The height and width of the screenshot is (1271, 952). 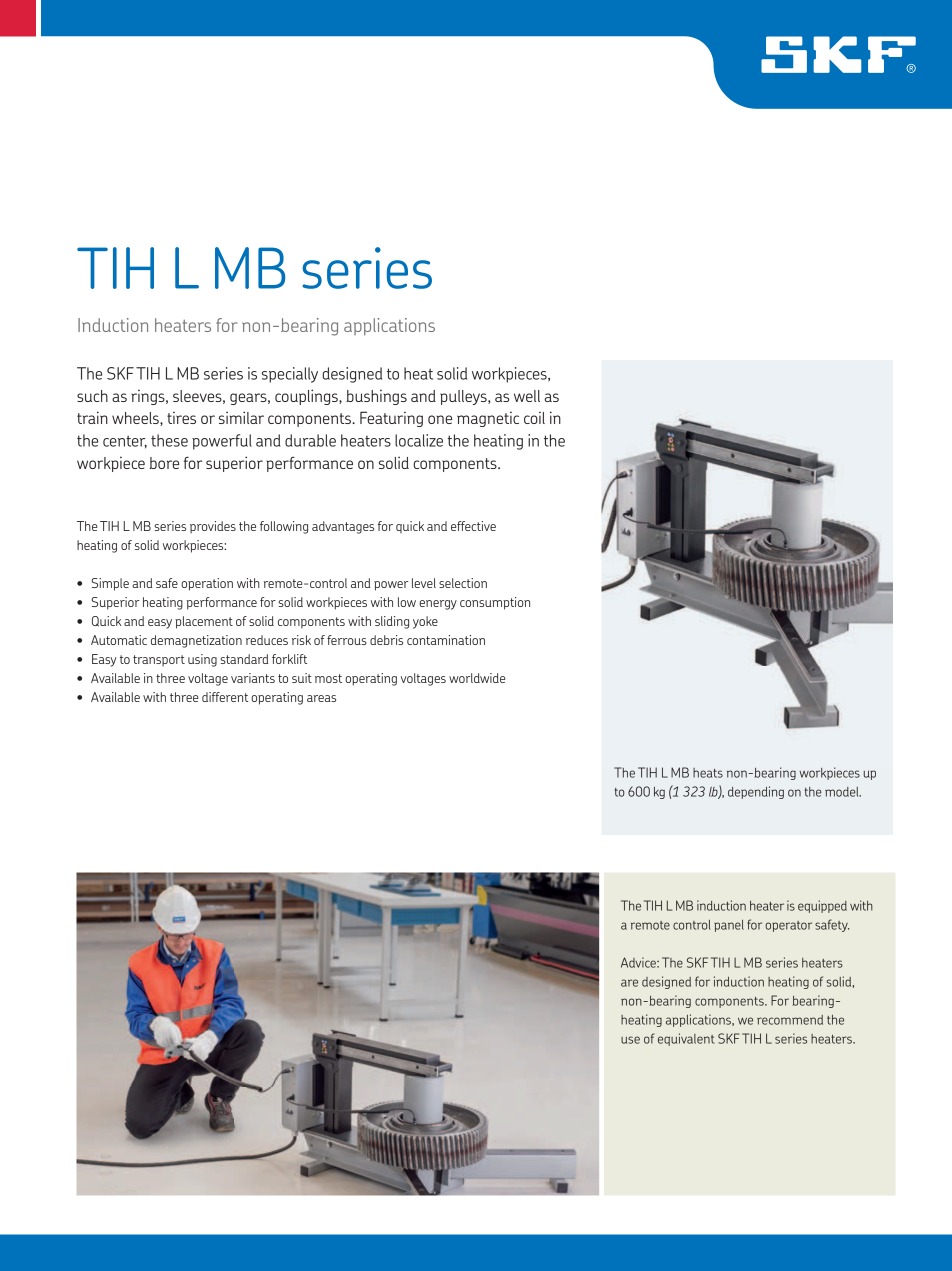 I want to click on model, so click(x=843, y=792).
